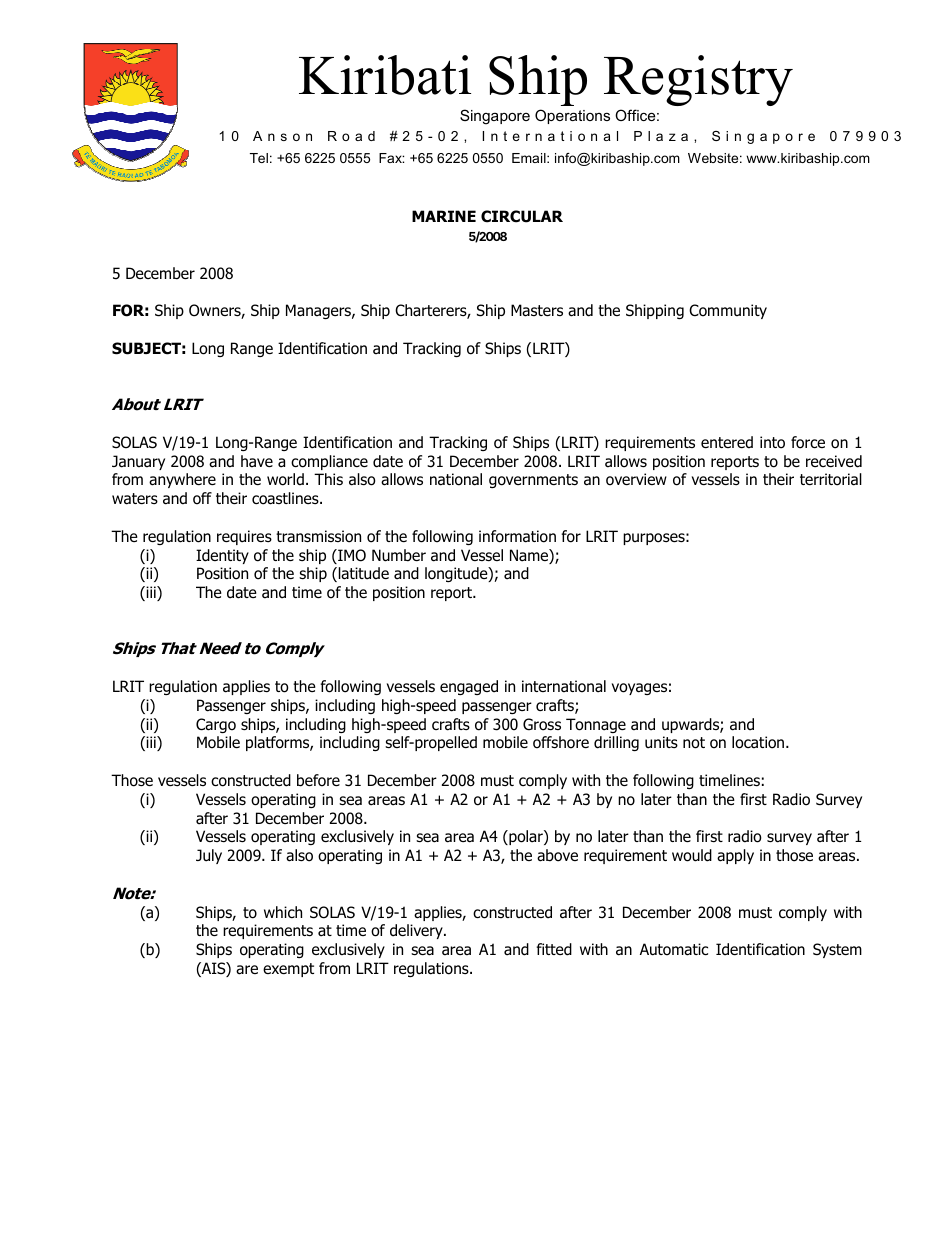 This screenshot has width=952, height=1233. I want to click on Tel, so click(259, 158).
